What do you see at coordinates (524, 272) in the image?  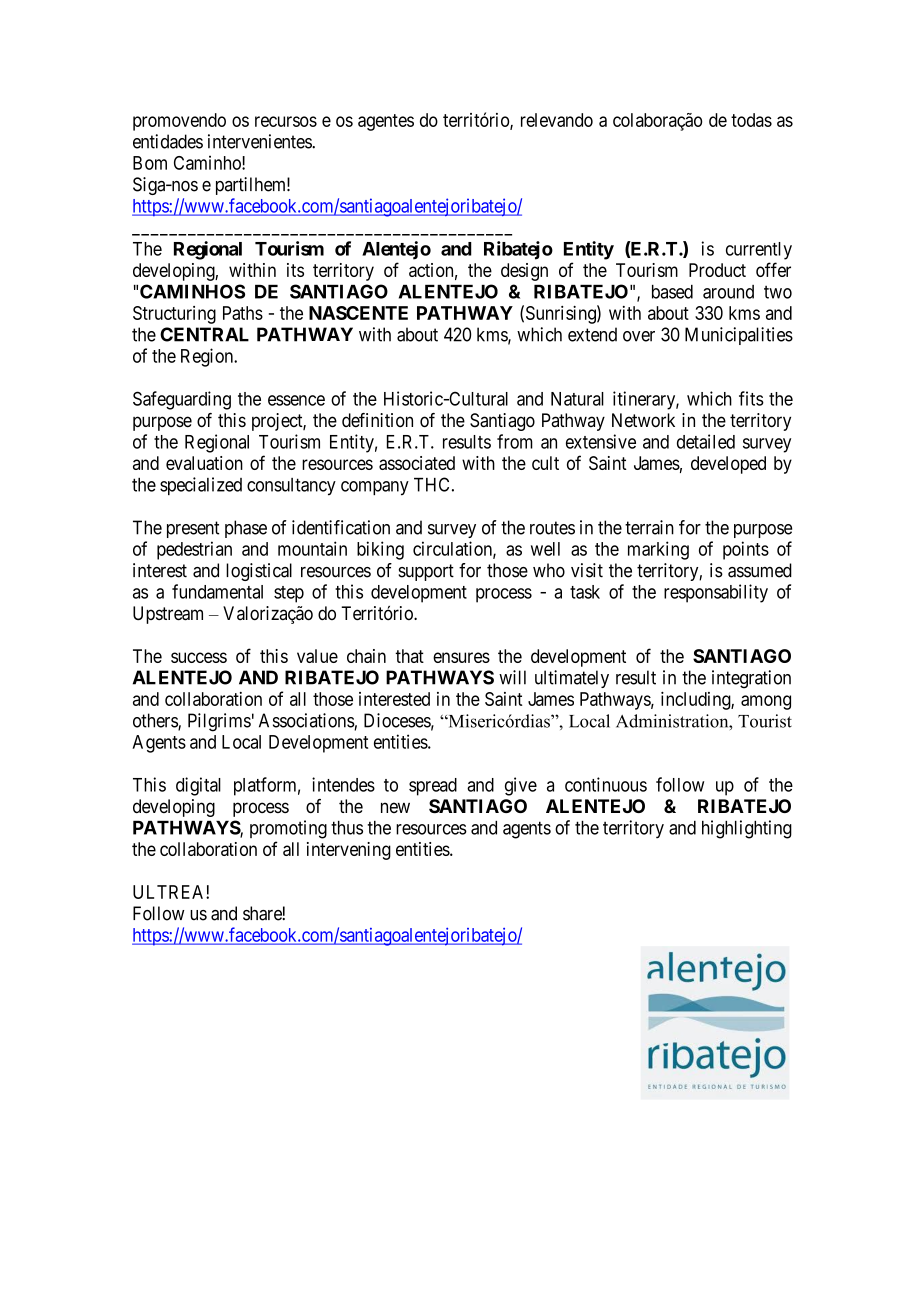 I see `design` at bounding box center [524, 272].
